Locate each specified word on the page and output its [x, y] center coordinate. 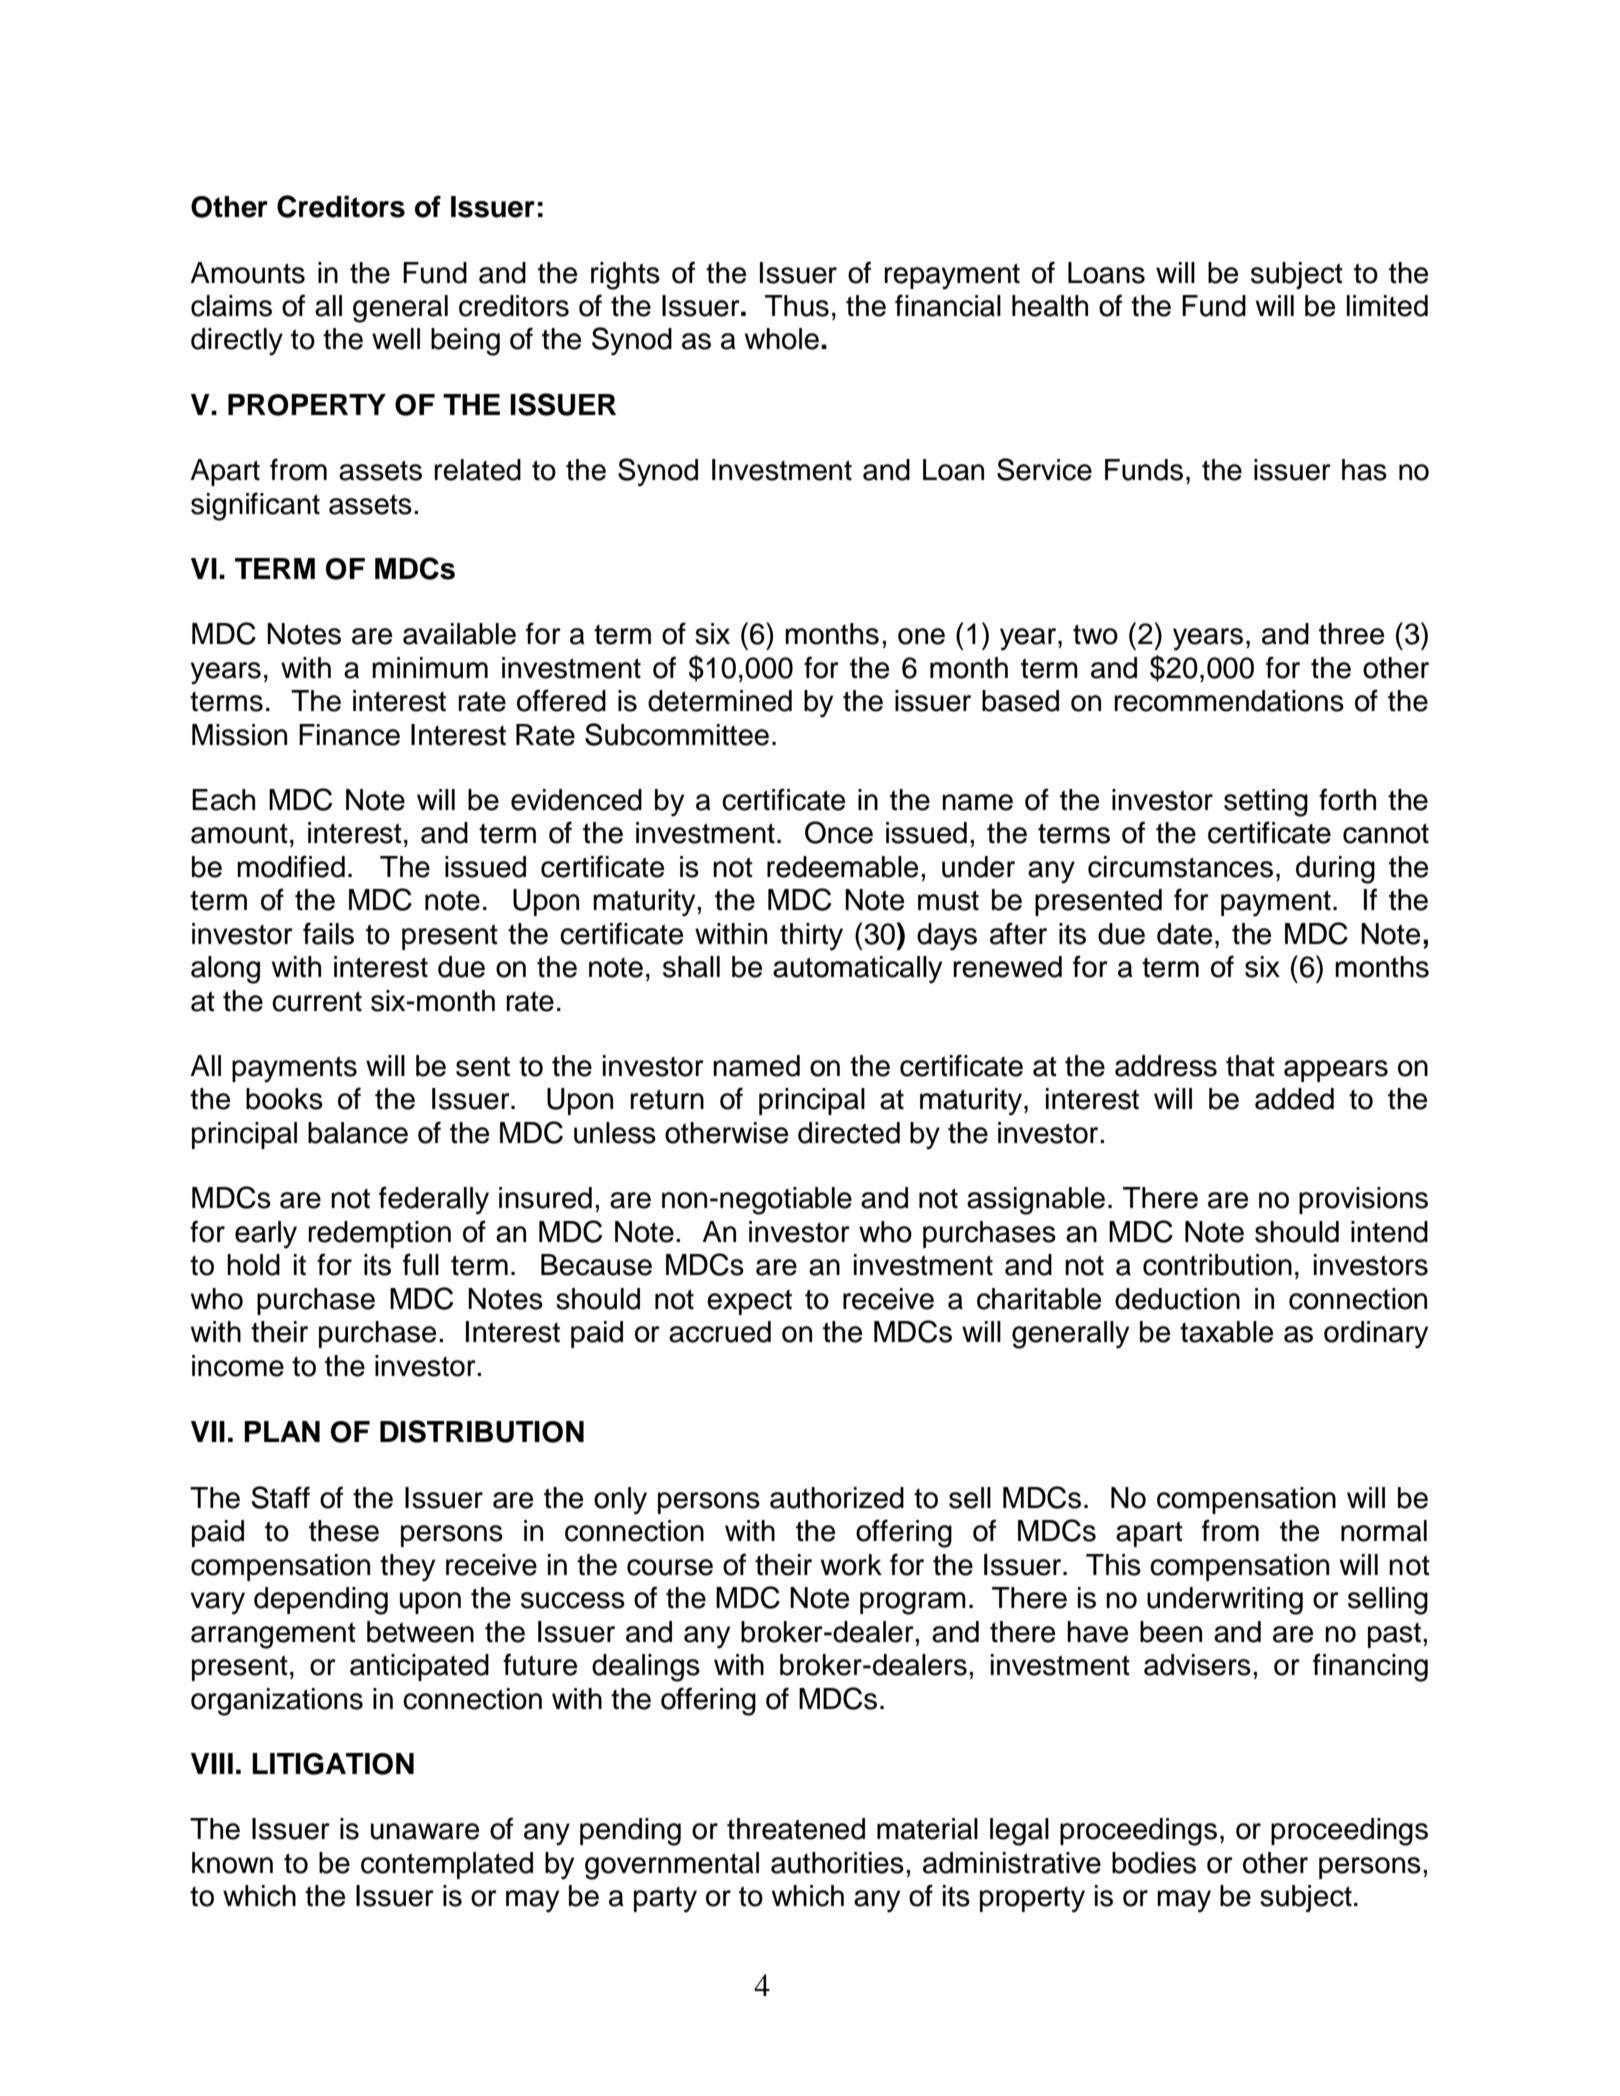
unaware [425, 1831]
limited [1387, 306]
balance [358, 1133]
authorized [837, 1498]
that [1250, 1066]
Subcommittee [677, 734]
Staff [280, 1497]
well [396, 339]
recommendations [1229, 701]
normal [1384, 1531]
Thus [797, 306]
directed [849, 1133]
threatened [796, 1829]
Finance [349, 735]
